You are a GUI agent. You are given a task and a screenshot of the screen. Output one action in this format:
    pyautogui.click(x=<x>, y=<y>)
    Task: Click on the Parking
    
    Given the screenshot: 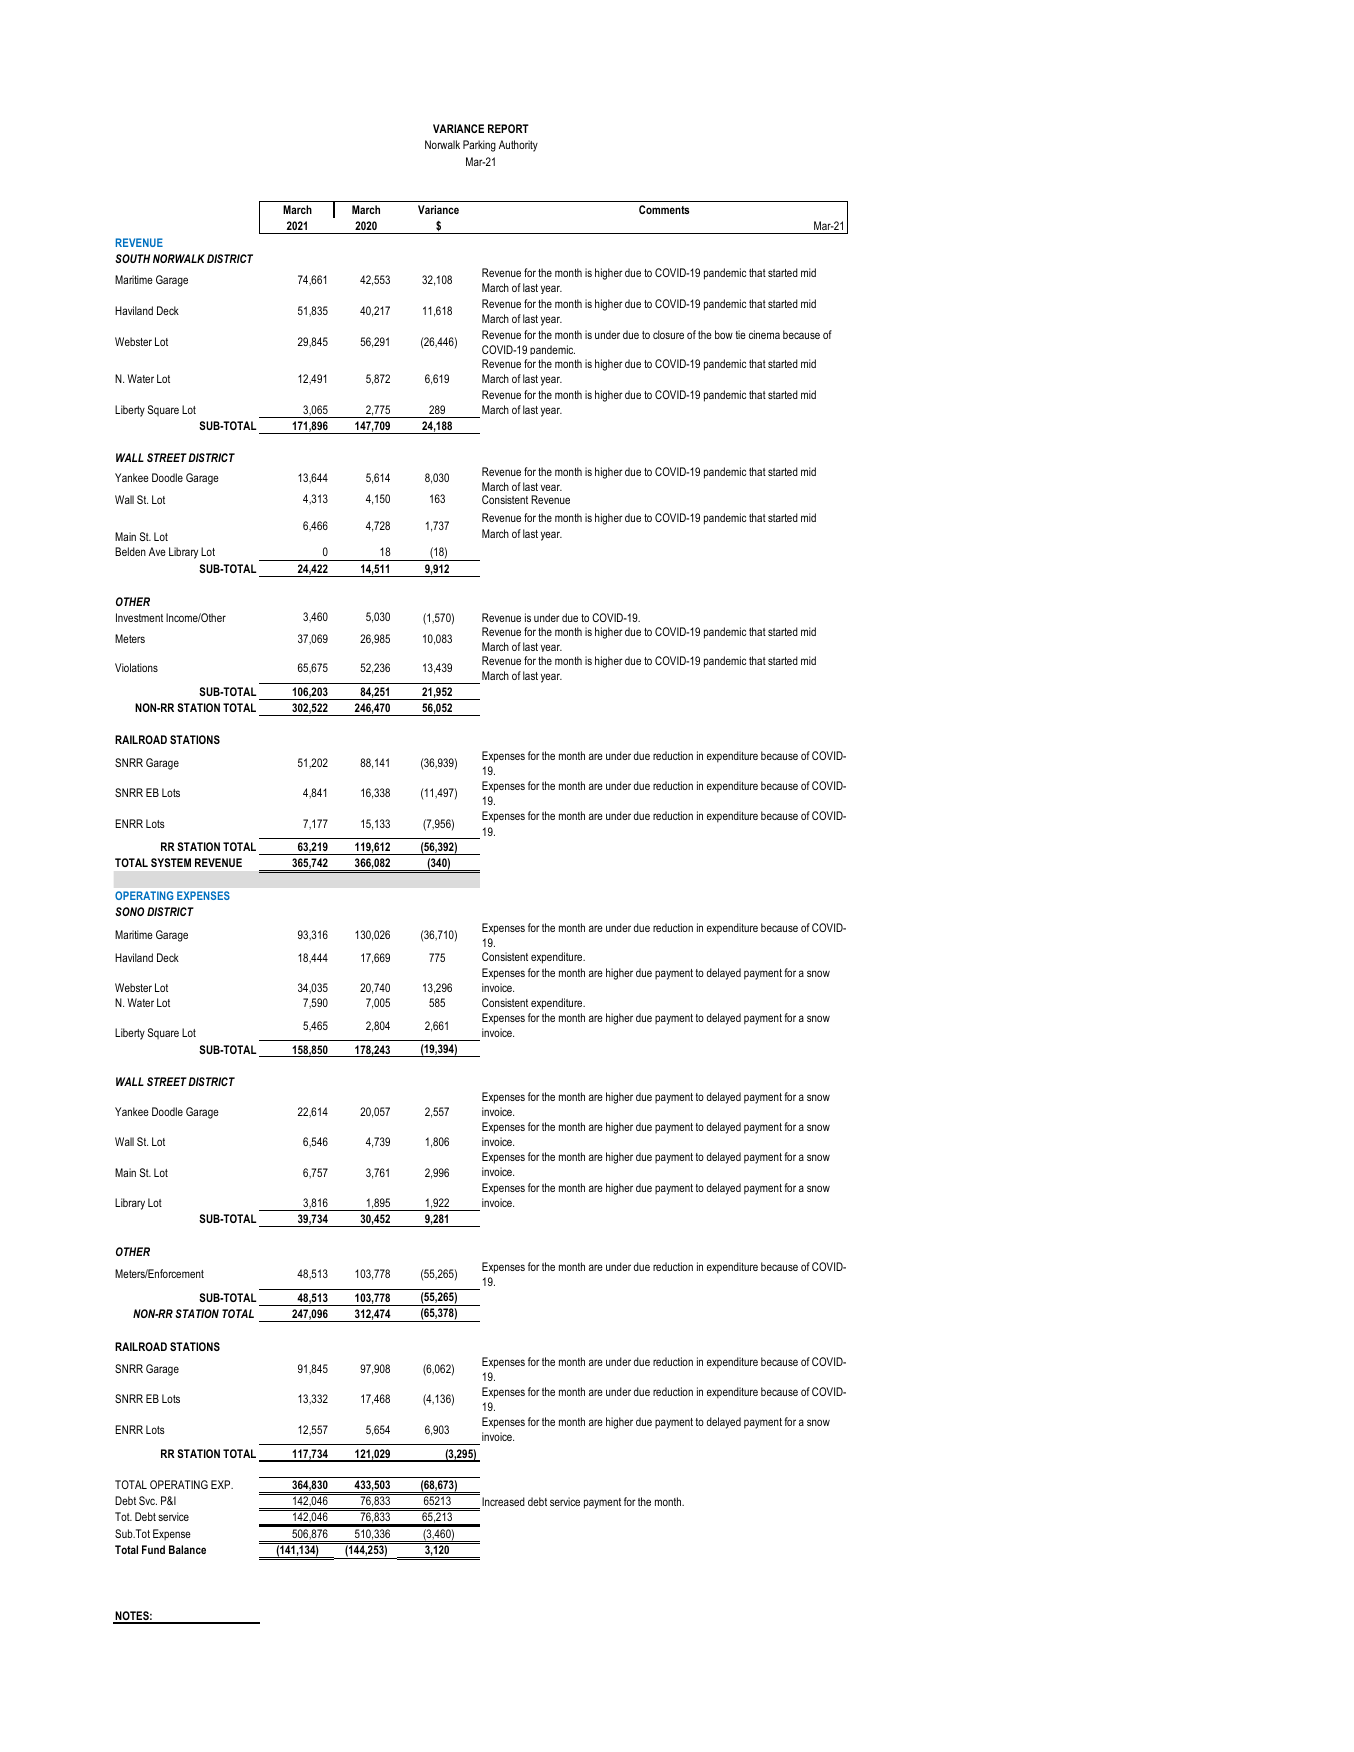 What is the action you would take?
    pyautogui.click(x=479, y=146)
